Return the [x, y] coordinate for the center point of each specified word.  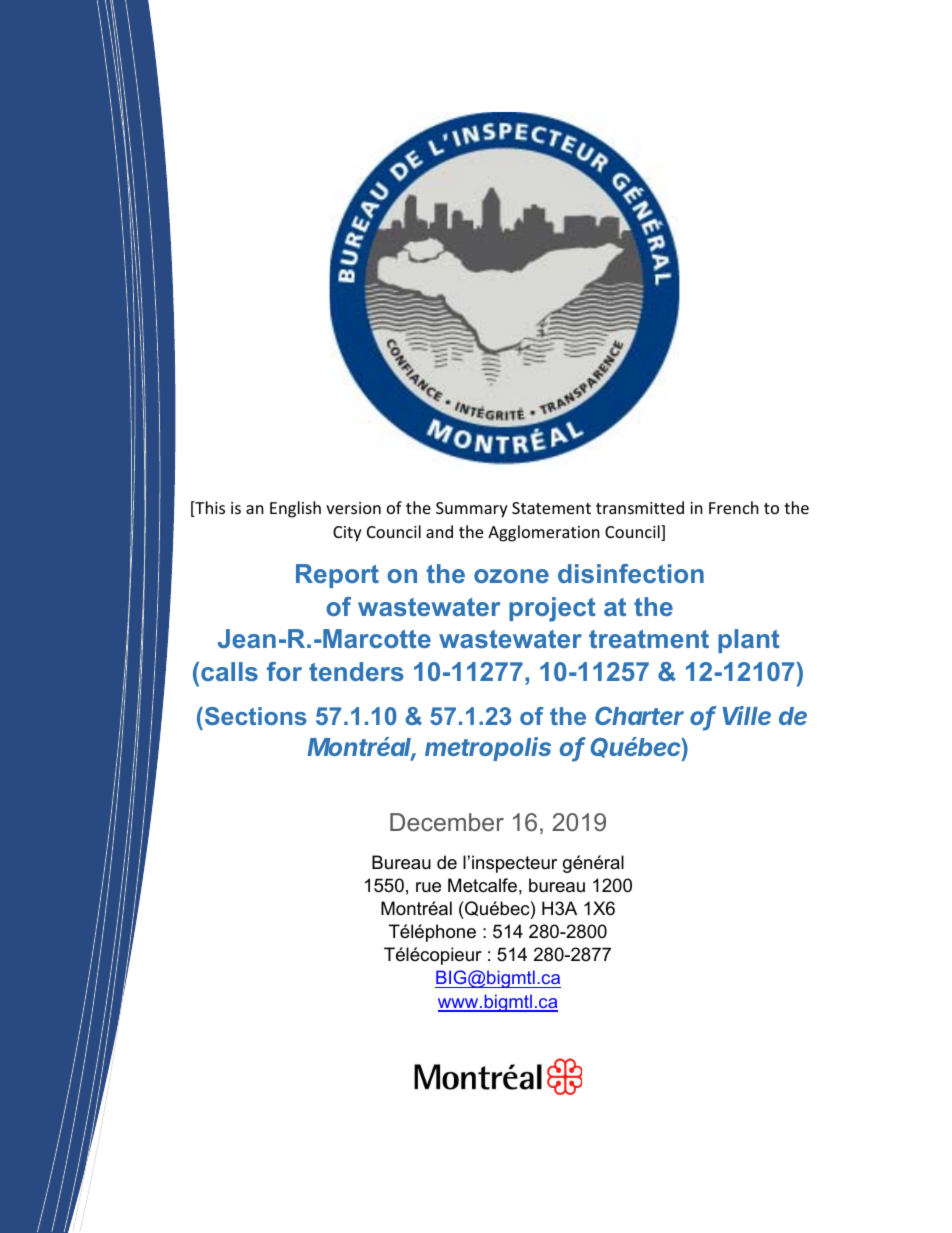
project [552, 609]
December [447, 822]
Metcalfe [482, 885]
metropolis [488, 749]
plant [749, 641]
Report [337, 576]
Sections [254, 716]
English [295, 509]
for [284, 671]
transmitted [640, 507]
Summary [472, 510]
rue [428, 887]
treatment [649, 639]
